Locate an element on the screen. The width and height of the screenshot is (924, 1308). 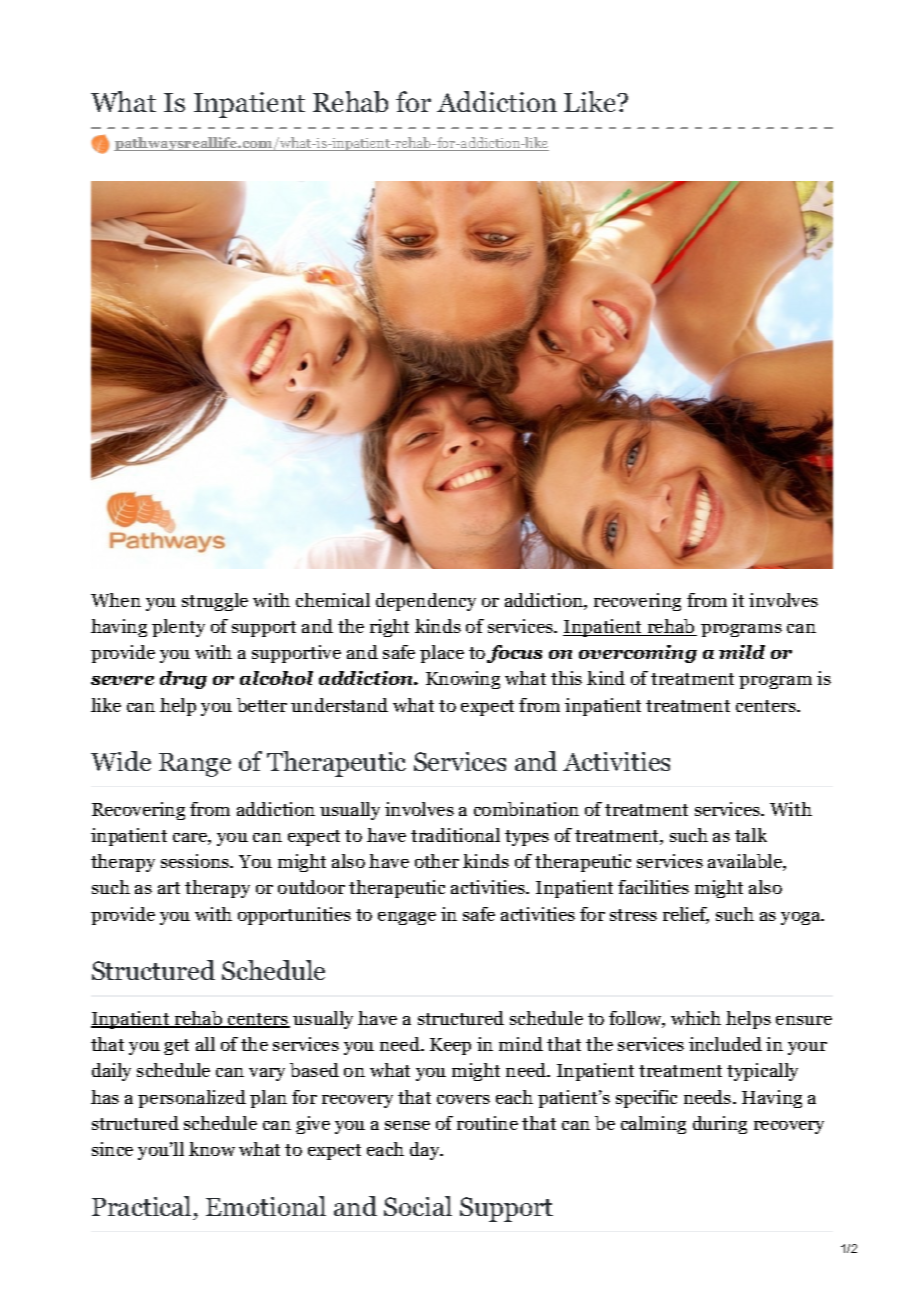
art is located at coordinates (169, 888).
